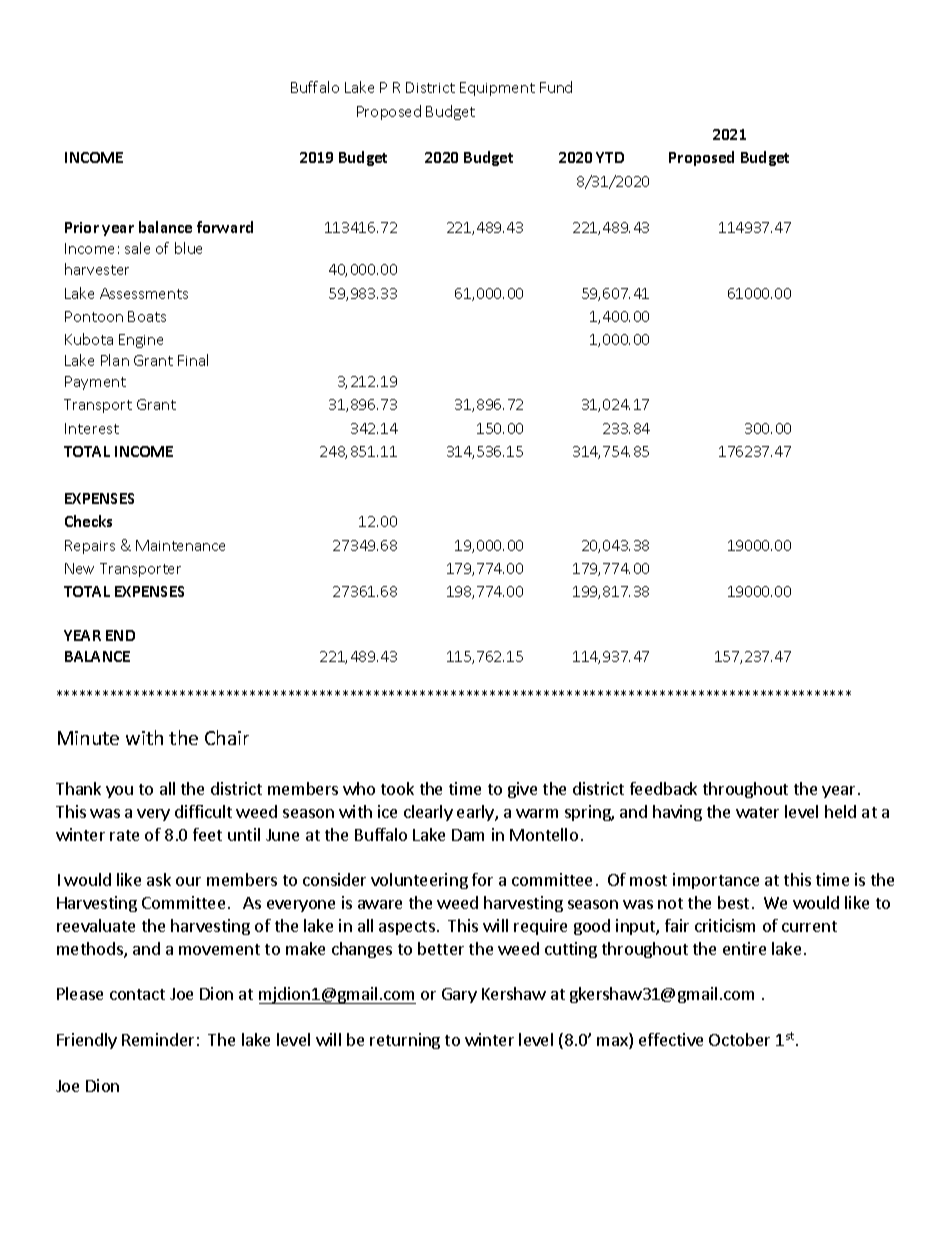  I want to click on feedback, so click(663, 788).
